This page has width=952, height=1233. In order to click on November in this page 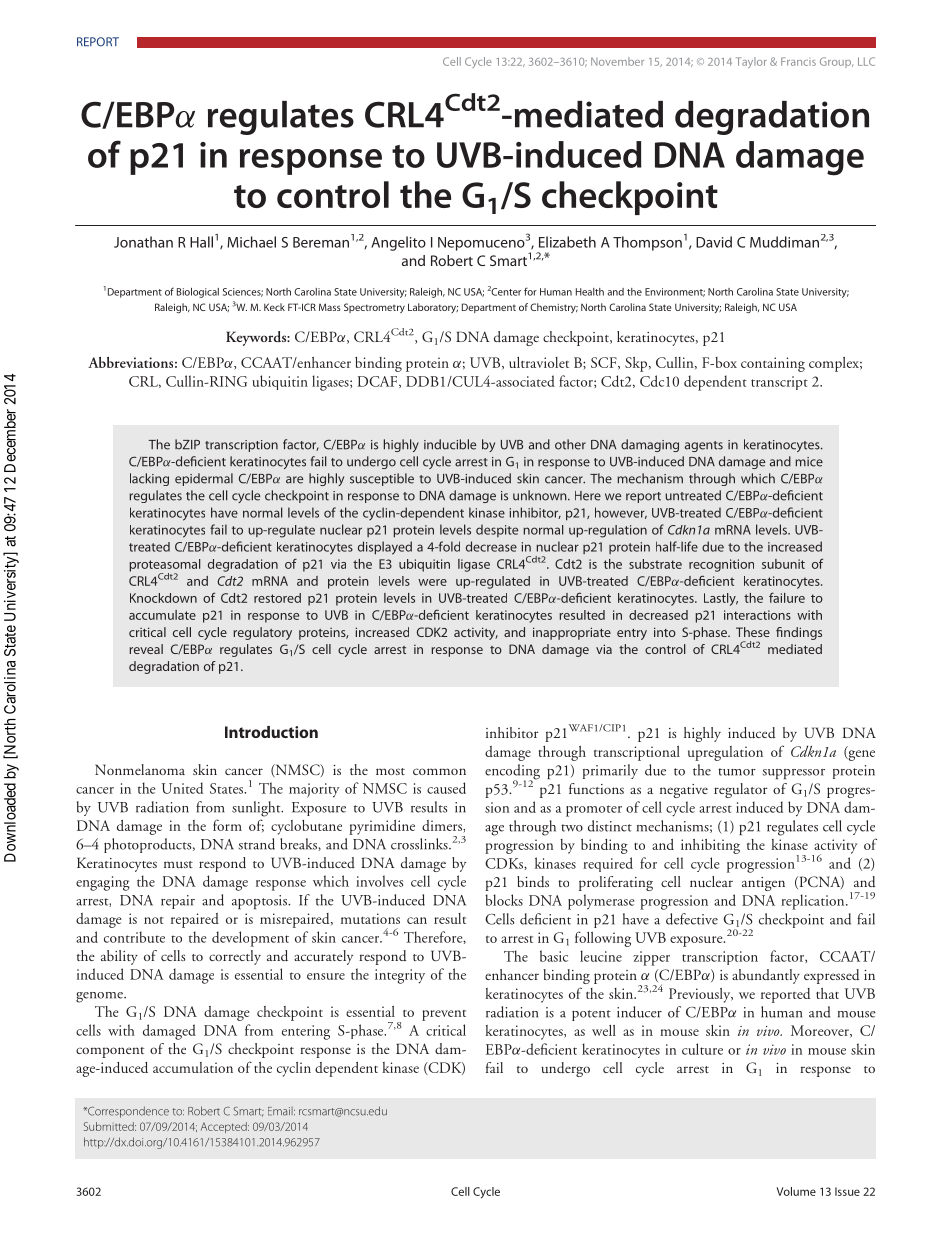, I will do `click(617, 61)`.
